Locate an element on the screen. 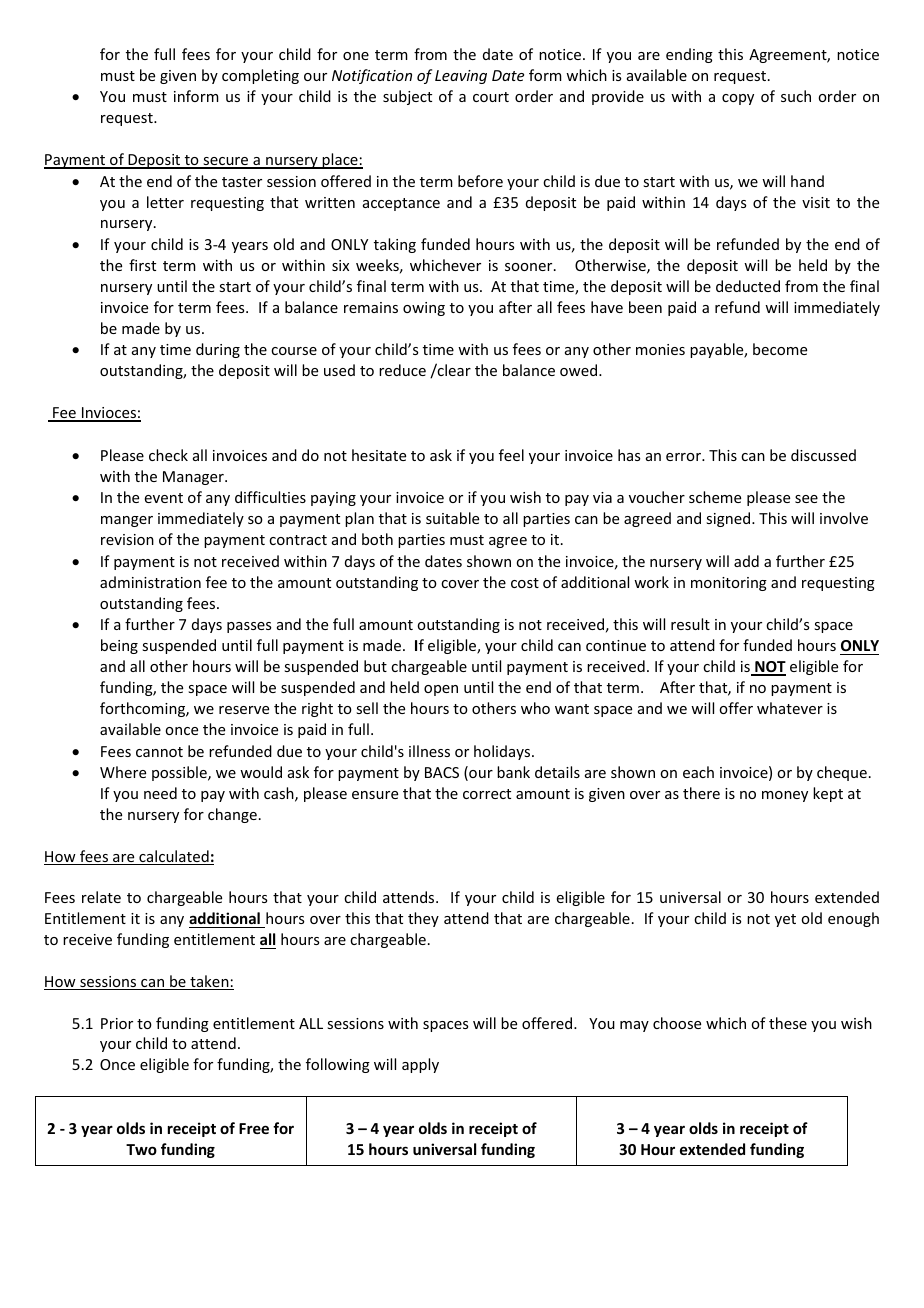  monitoring is located at coordinates (729, 584).
